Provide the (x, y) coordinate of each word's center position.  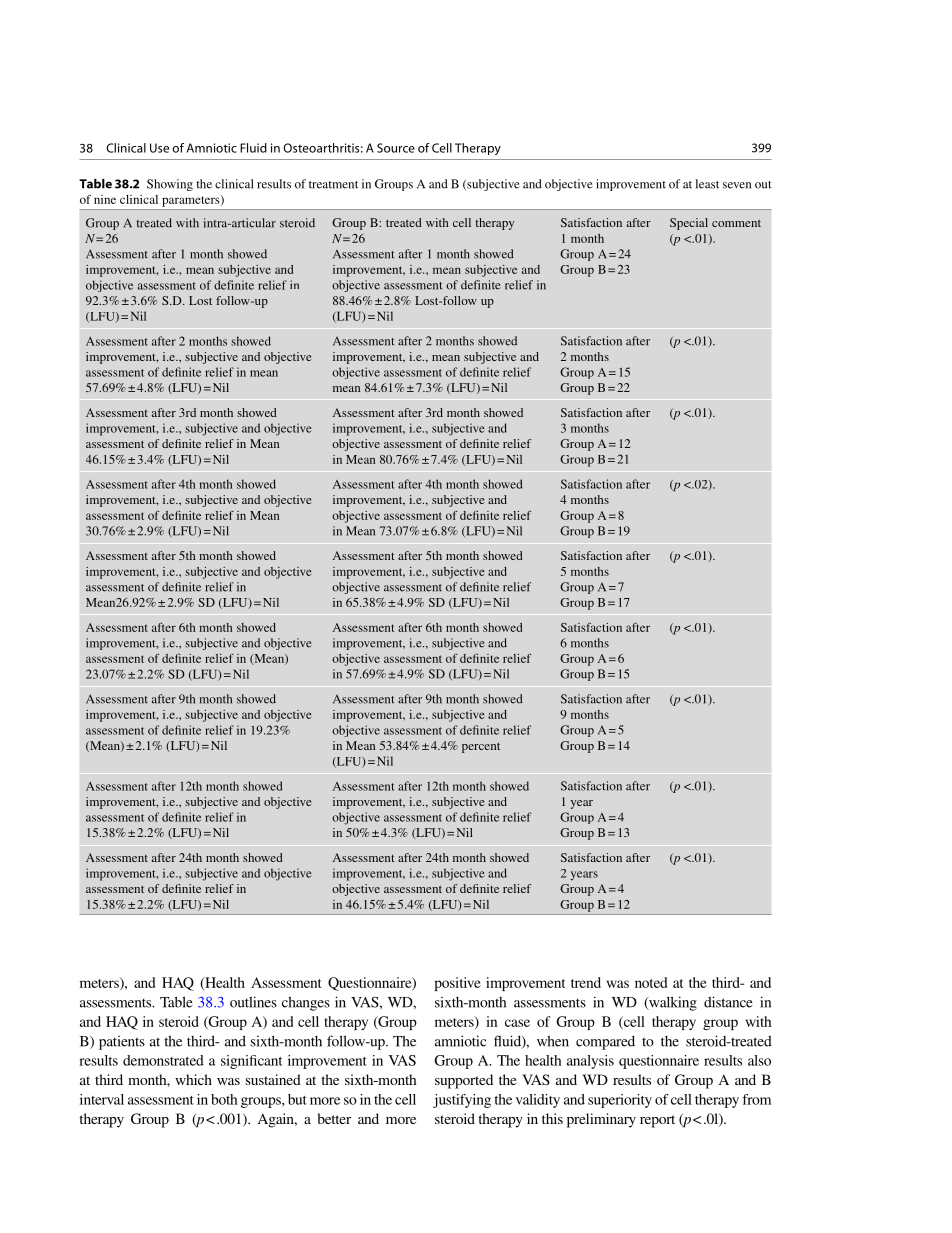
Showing (170, 185)
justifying (462, 1101)
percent (481, 748)
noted (651, 982)
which (193, 1079)
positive (457, 984)
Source (396, 148)
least (707, 184)
